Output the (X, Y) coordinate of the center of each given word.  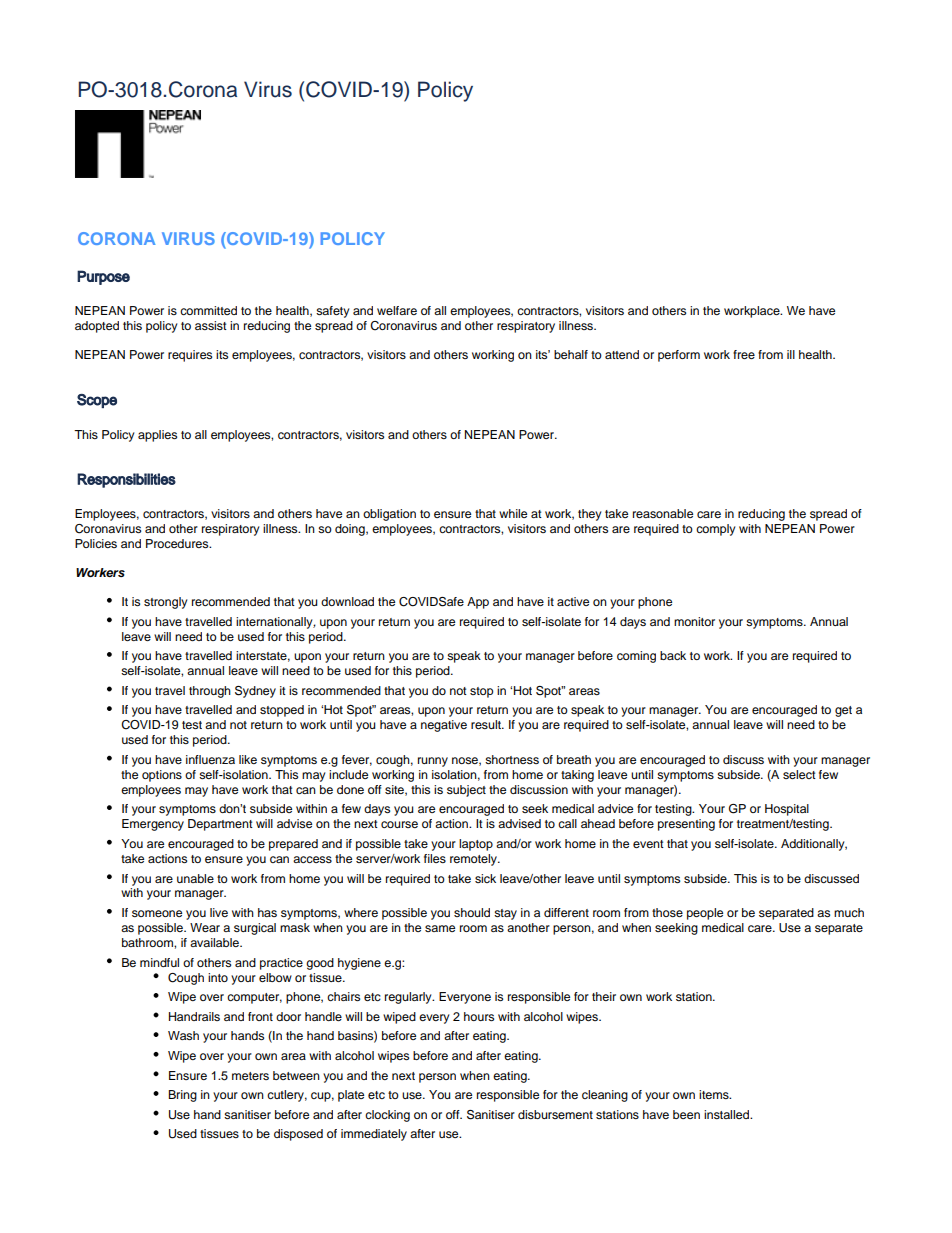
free (744, 354)
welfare (397, 310)
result (487, 724)
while (513, 513)
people (705, 914)
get (843, 711)
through (210, 692)
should (472, 912)
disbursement (555, 1114)
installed (727, 1114)
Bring (182, 1096)
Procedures (178, 543)
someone (157, 913)
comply (716, 530)
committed (208, 310)
